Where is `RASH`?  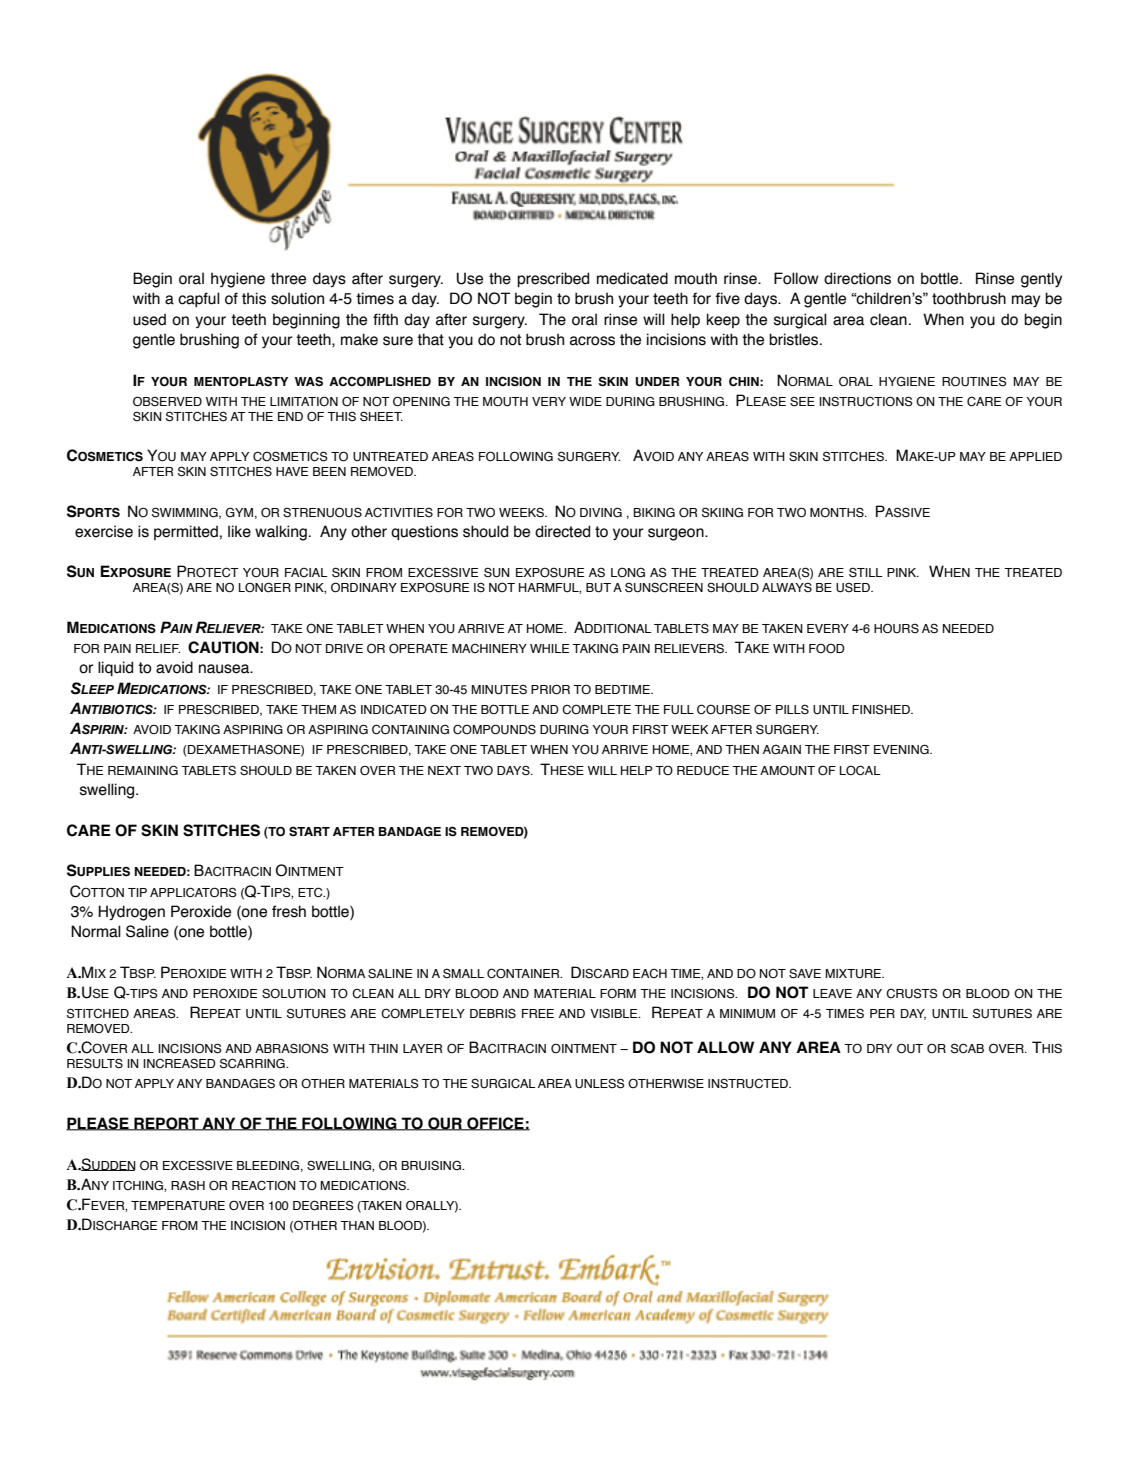
RASH is located at coordinates (188, 1185).
